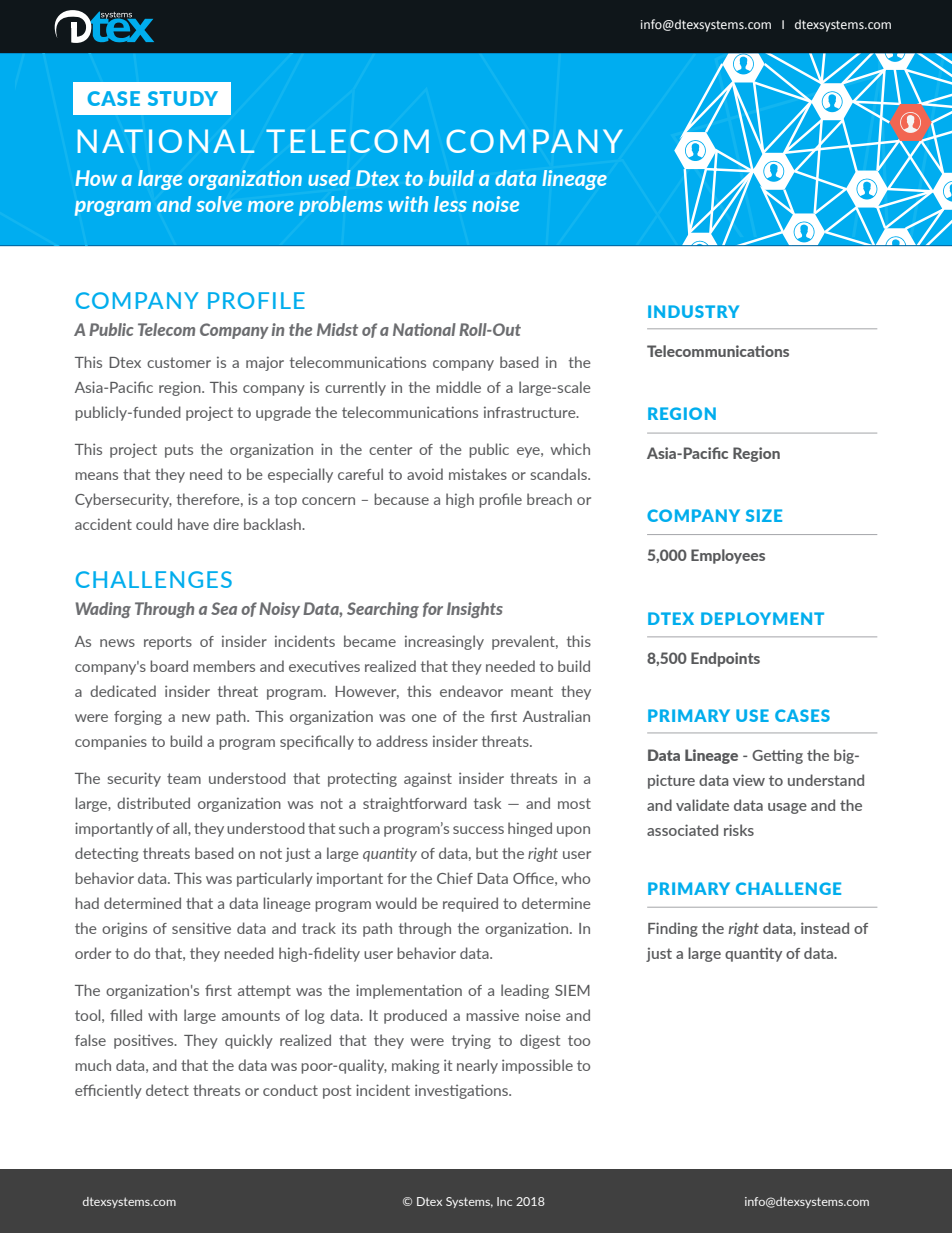 Image resolution: width=952 pixels, height=1233 pixels. I want to click on positives, so click(145, 1041).
